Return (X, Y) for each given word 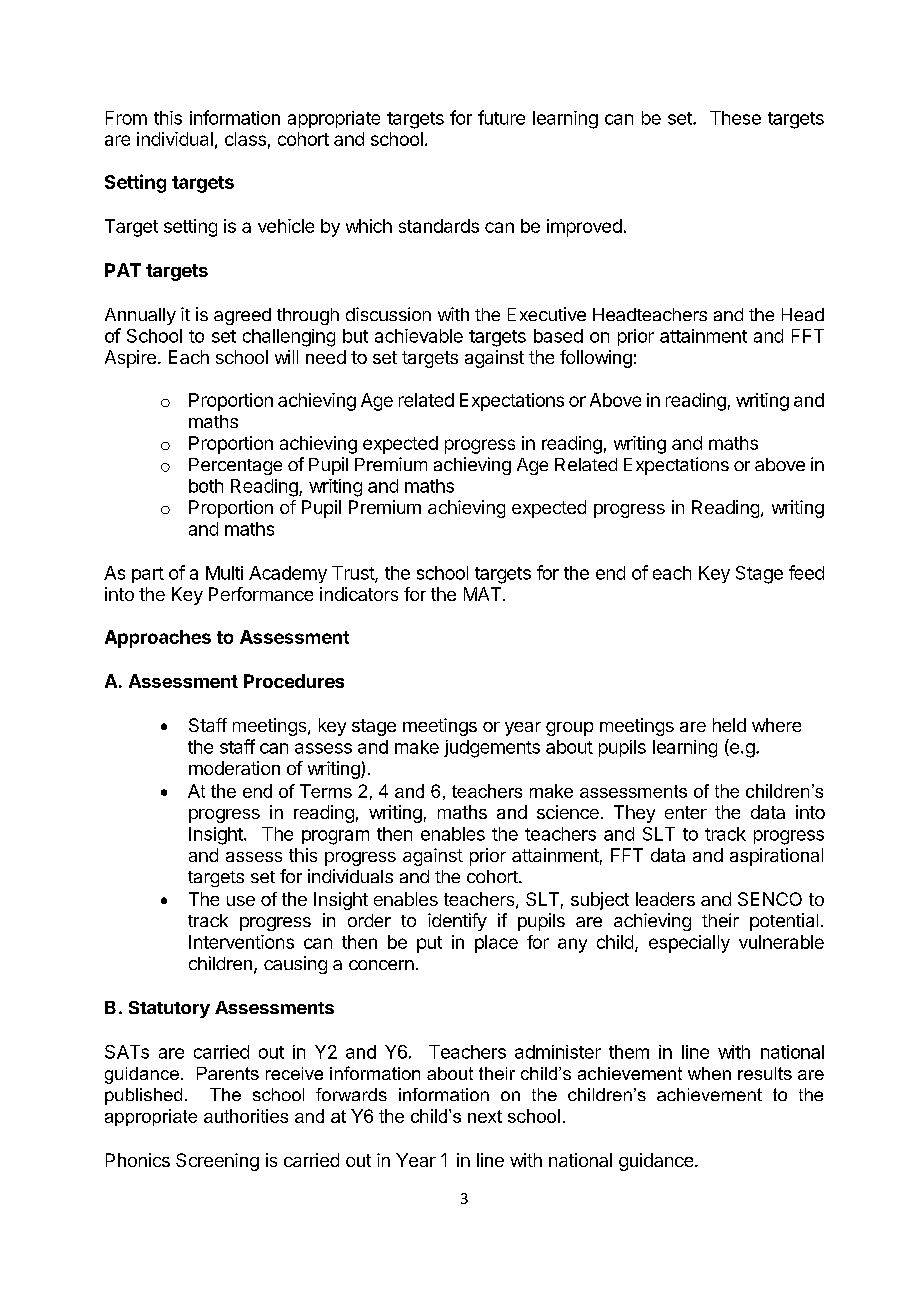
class (245, 139)
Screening (217, 1162)
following (596, 359)
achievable (419, 336)
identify (457, 922)
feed (806, 572)
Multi (224, 573)
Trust (354, 574)
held (729, 725)
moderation (234, 768)
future (501, 117)
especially (689, 944)
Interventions (241, 942)
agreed (242, 316)
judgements (492, 749)
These (735, 118)
